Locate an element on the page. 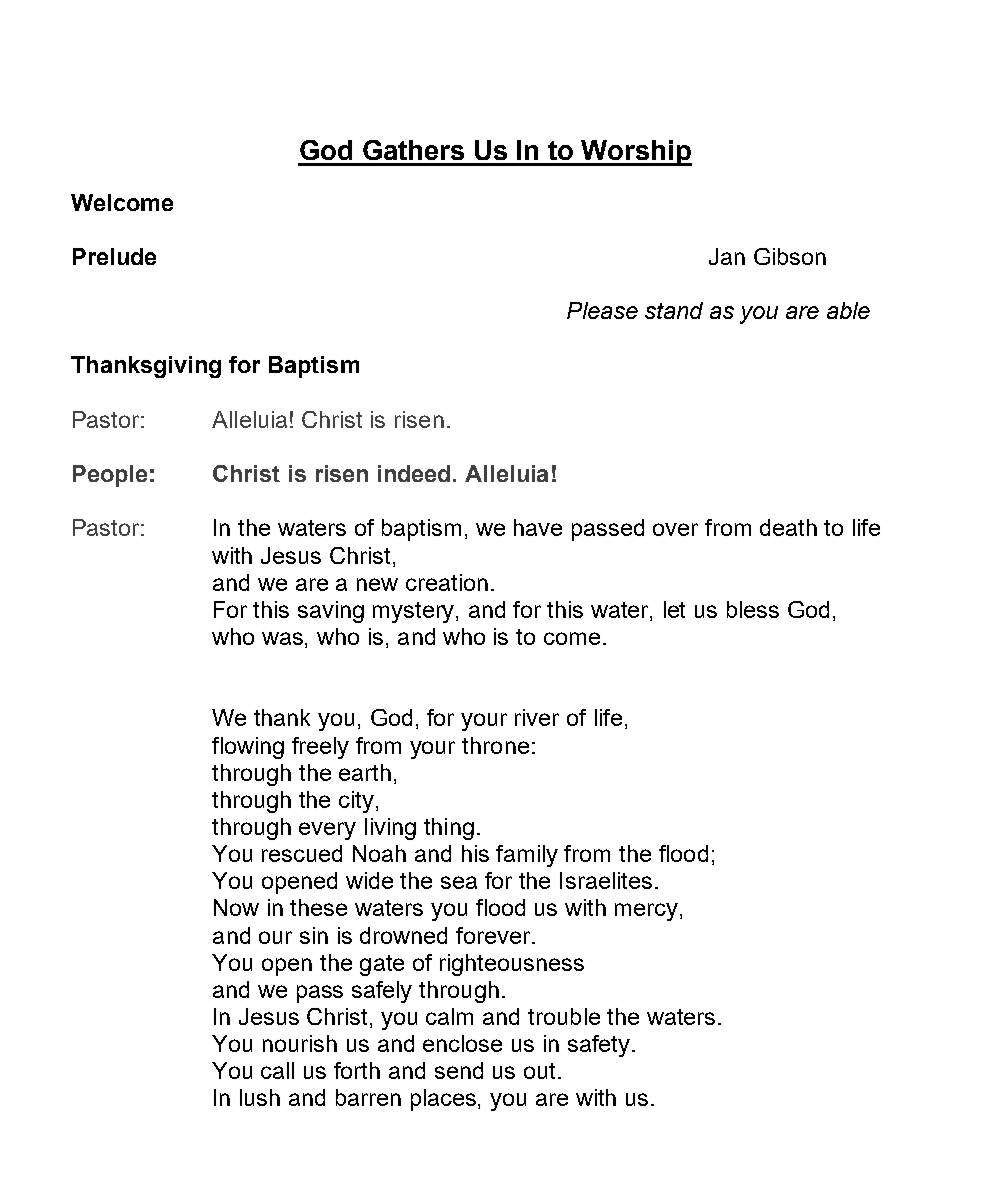 This document has height=1204, width=991. lush is located at coordinates (260, 1097).
